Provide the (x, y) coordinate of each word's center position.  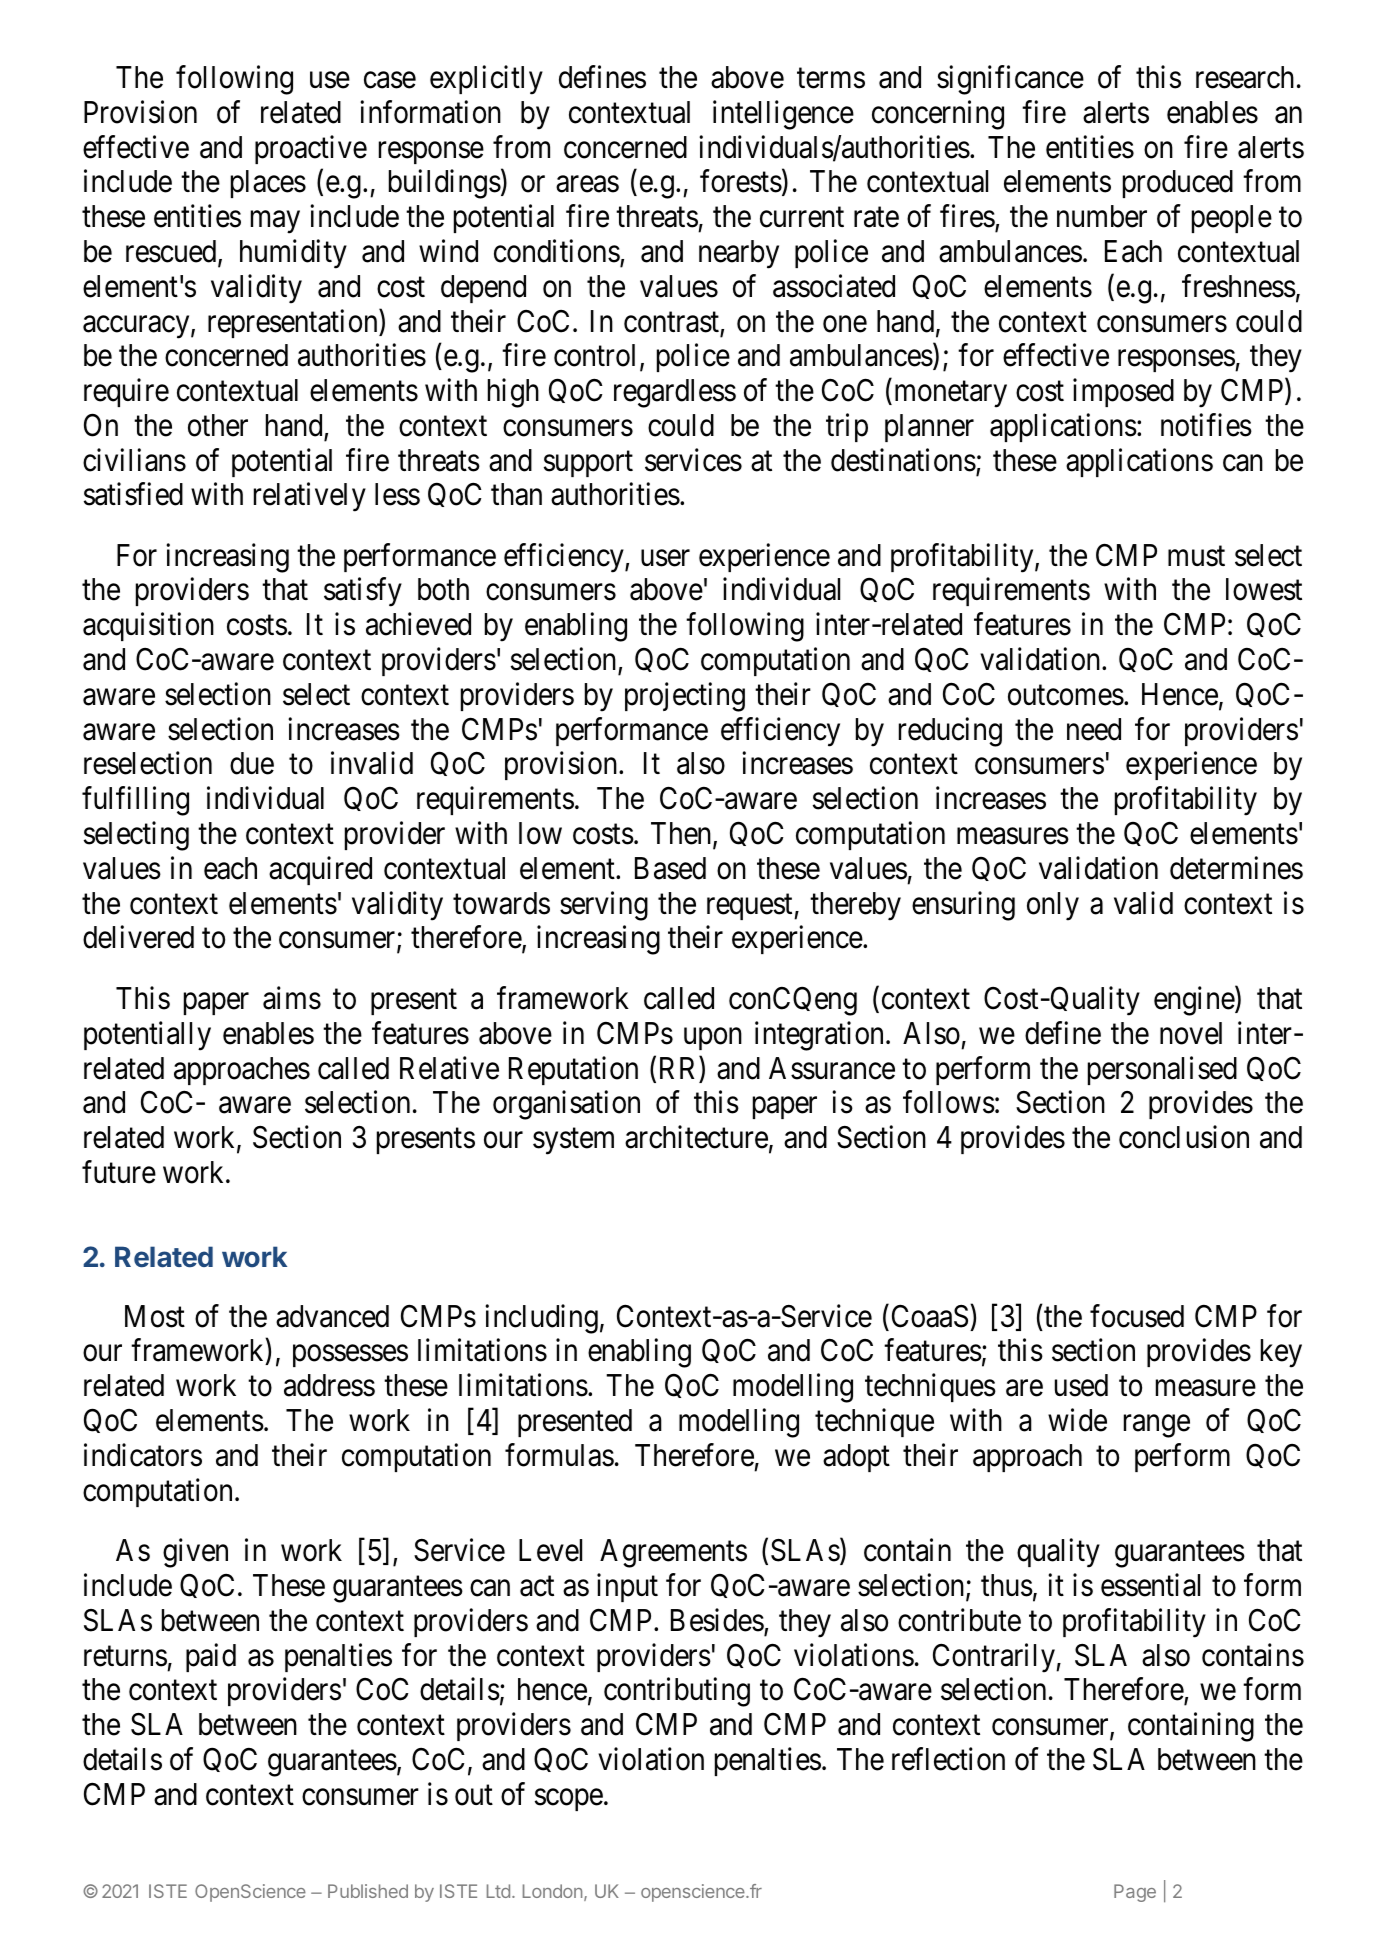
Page (1135, 1893)
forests (741, 181)
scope (569, 1800)
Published (368, 1891)
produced (1178, 184)
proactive (311, 149)
